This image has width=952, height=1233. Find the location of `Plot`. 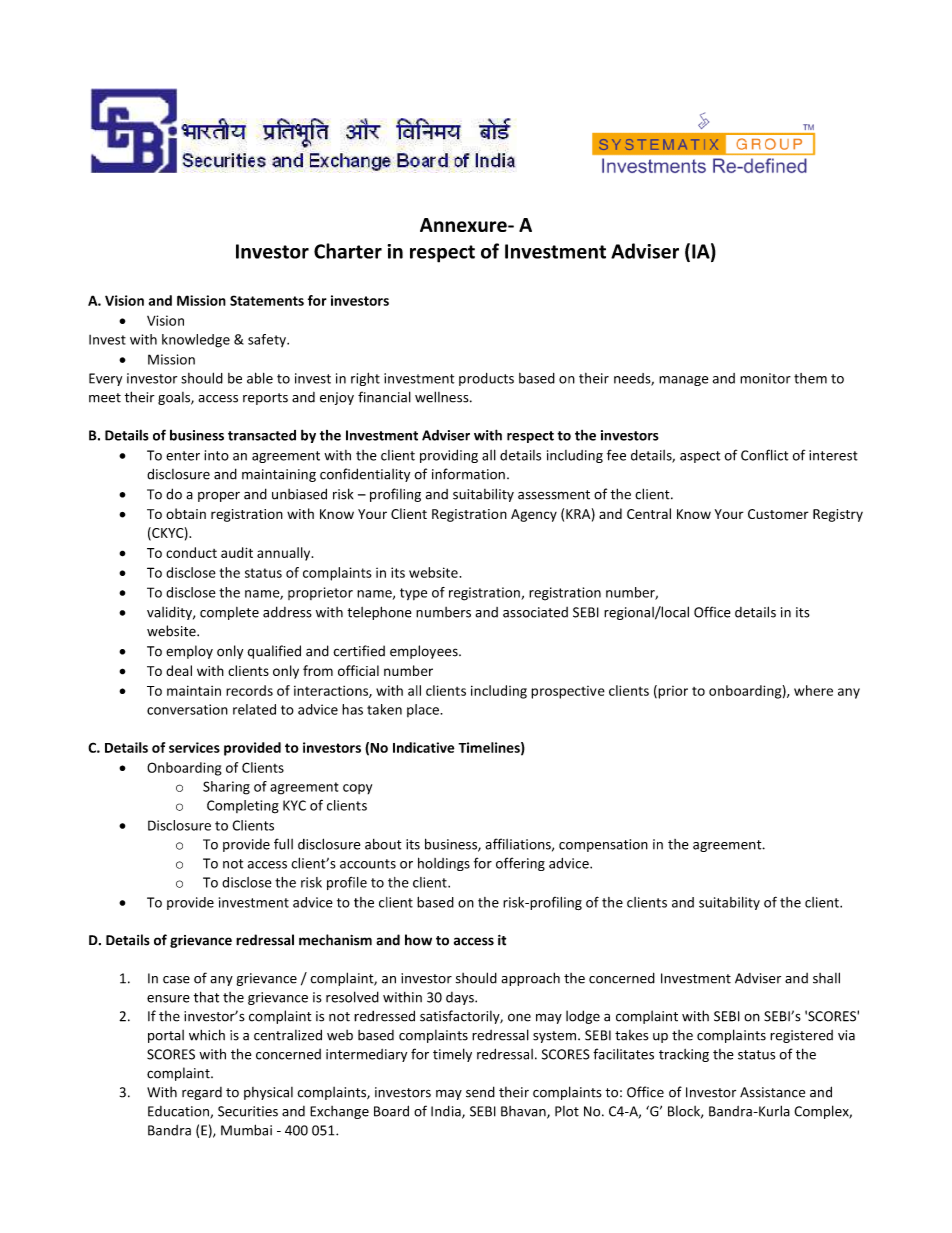

Plot is located at coordinates (567, 1111).
